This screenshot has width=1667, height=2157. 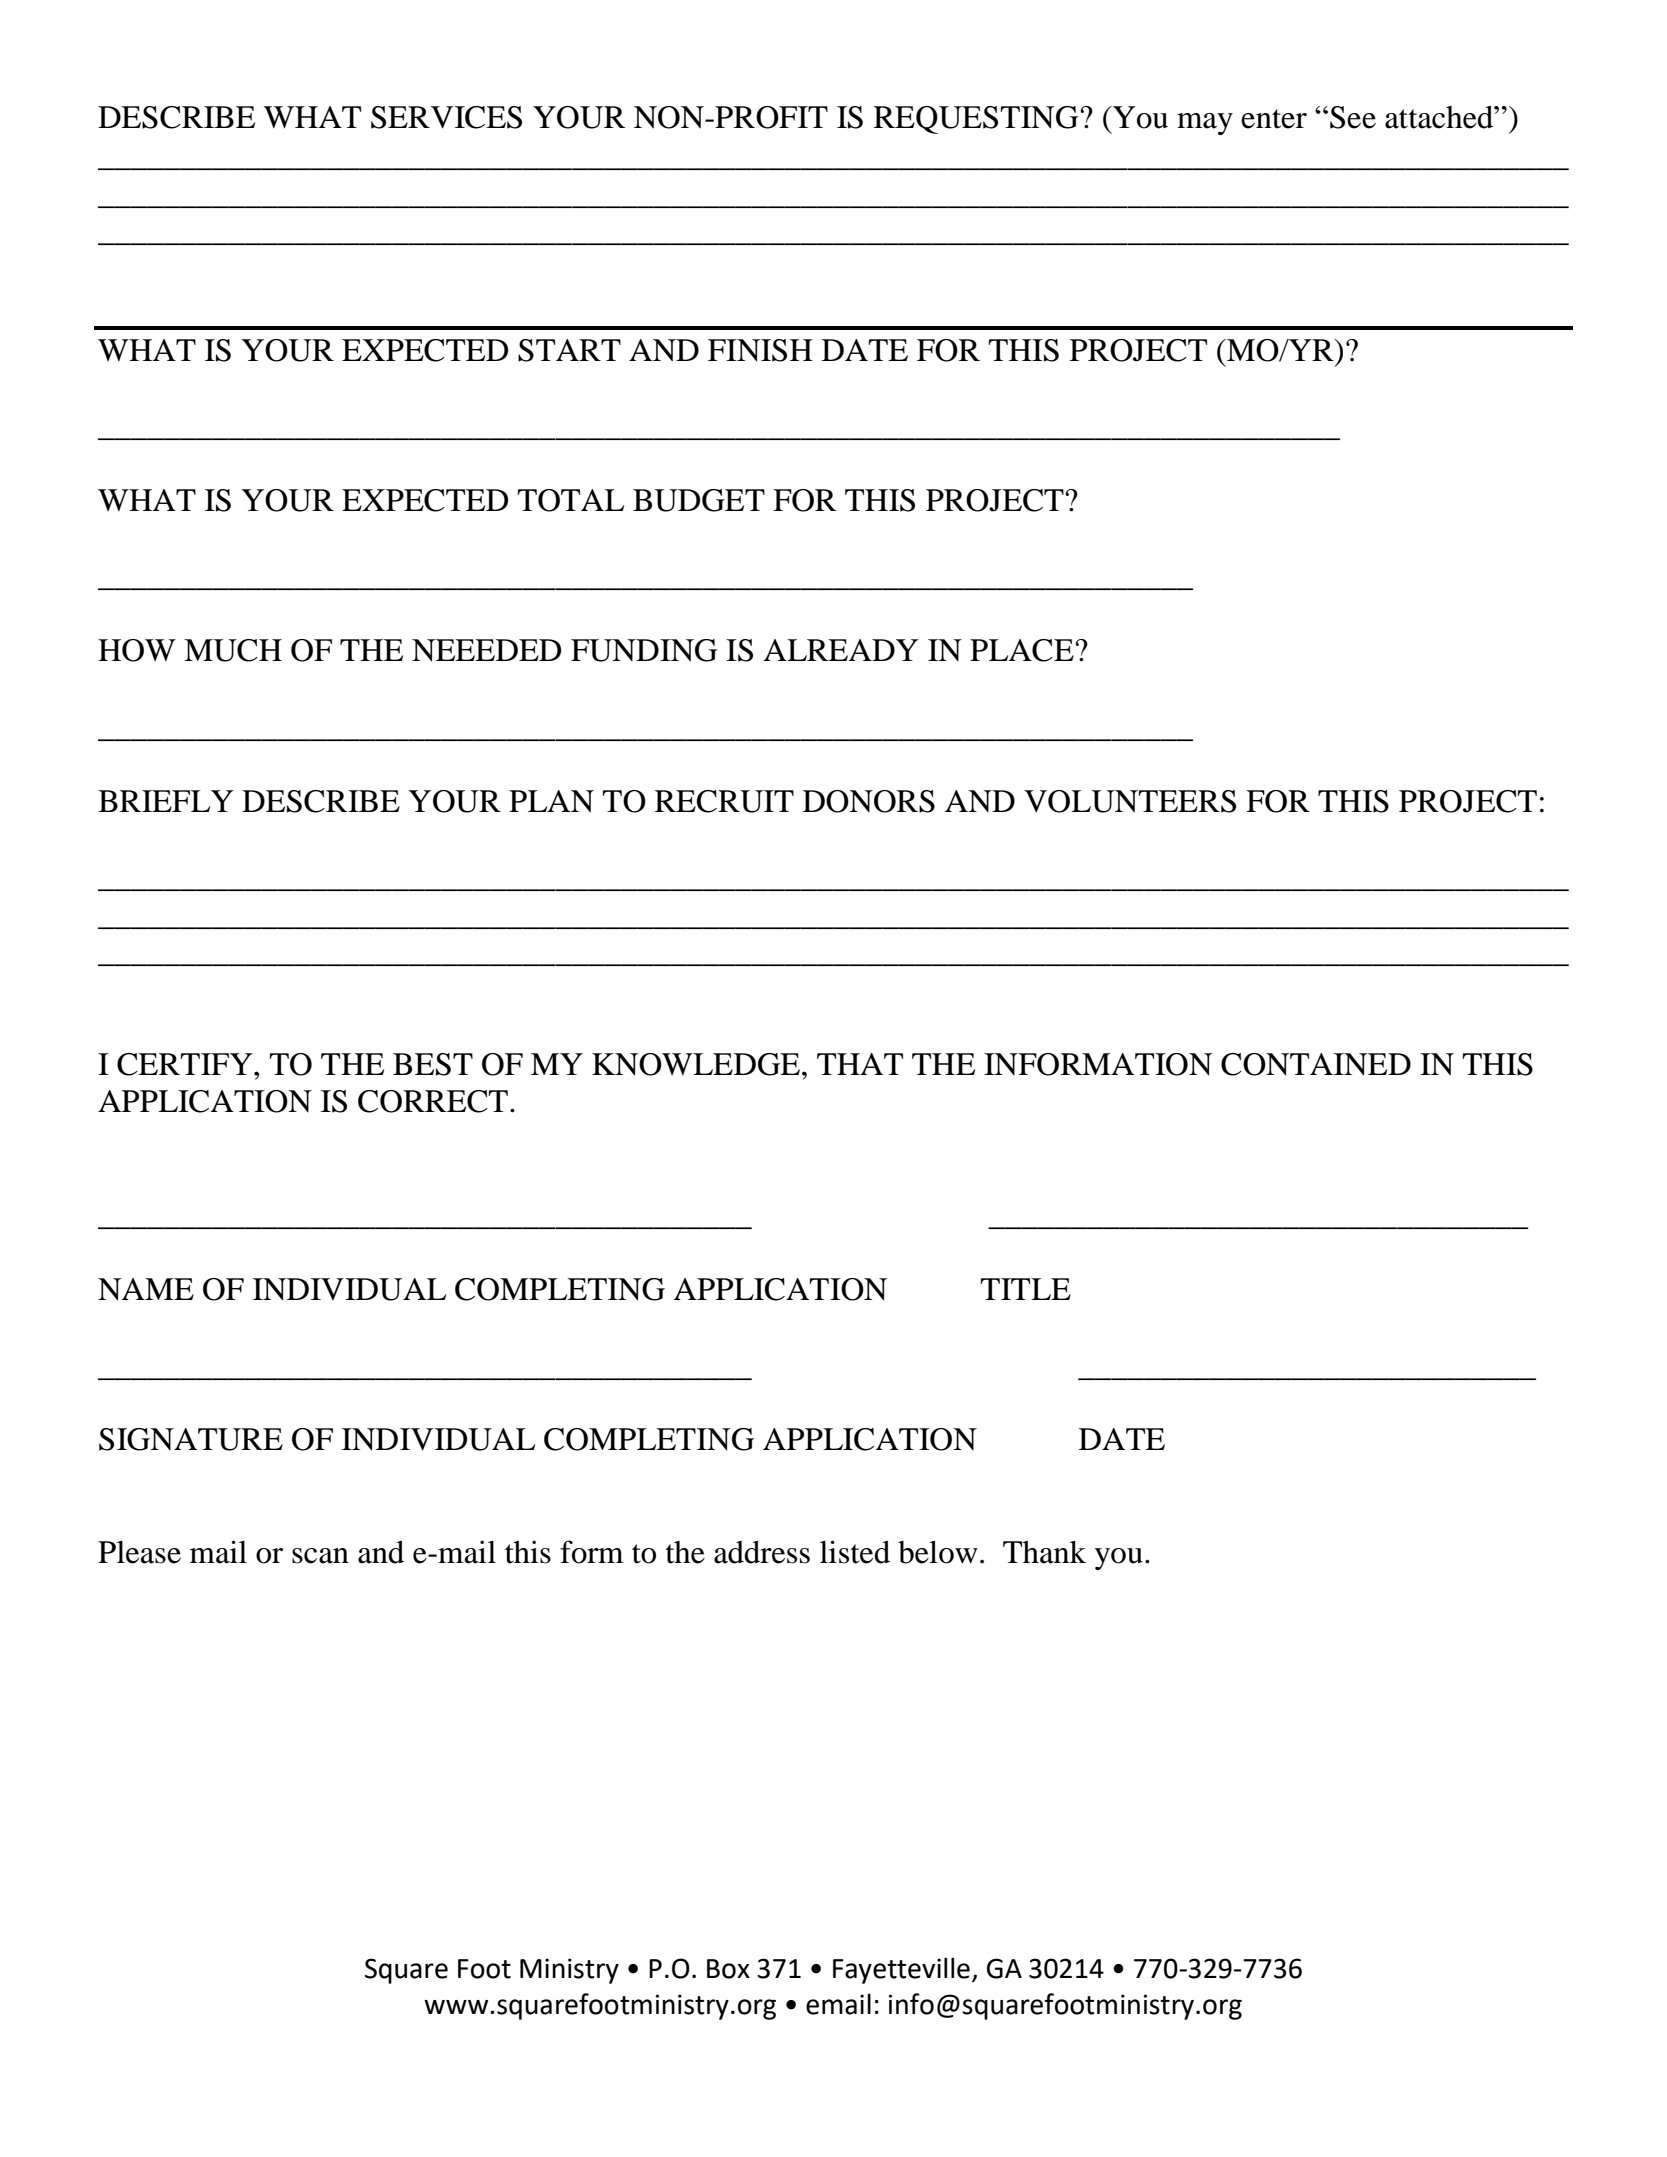 I want to click on Thank, so click(x=1044, y=1552).
